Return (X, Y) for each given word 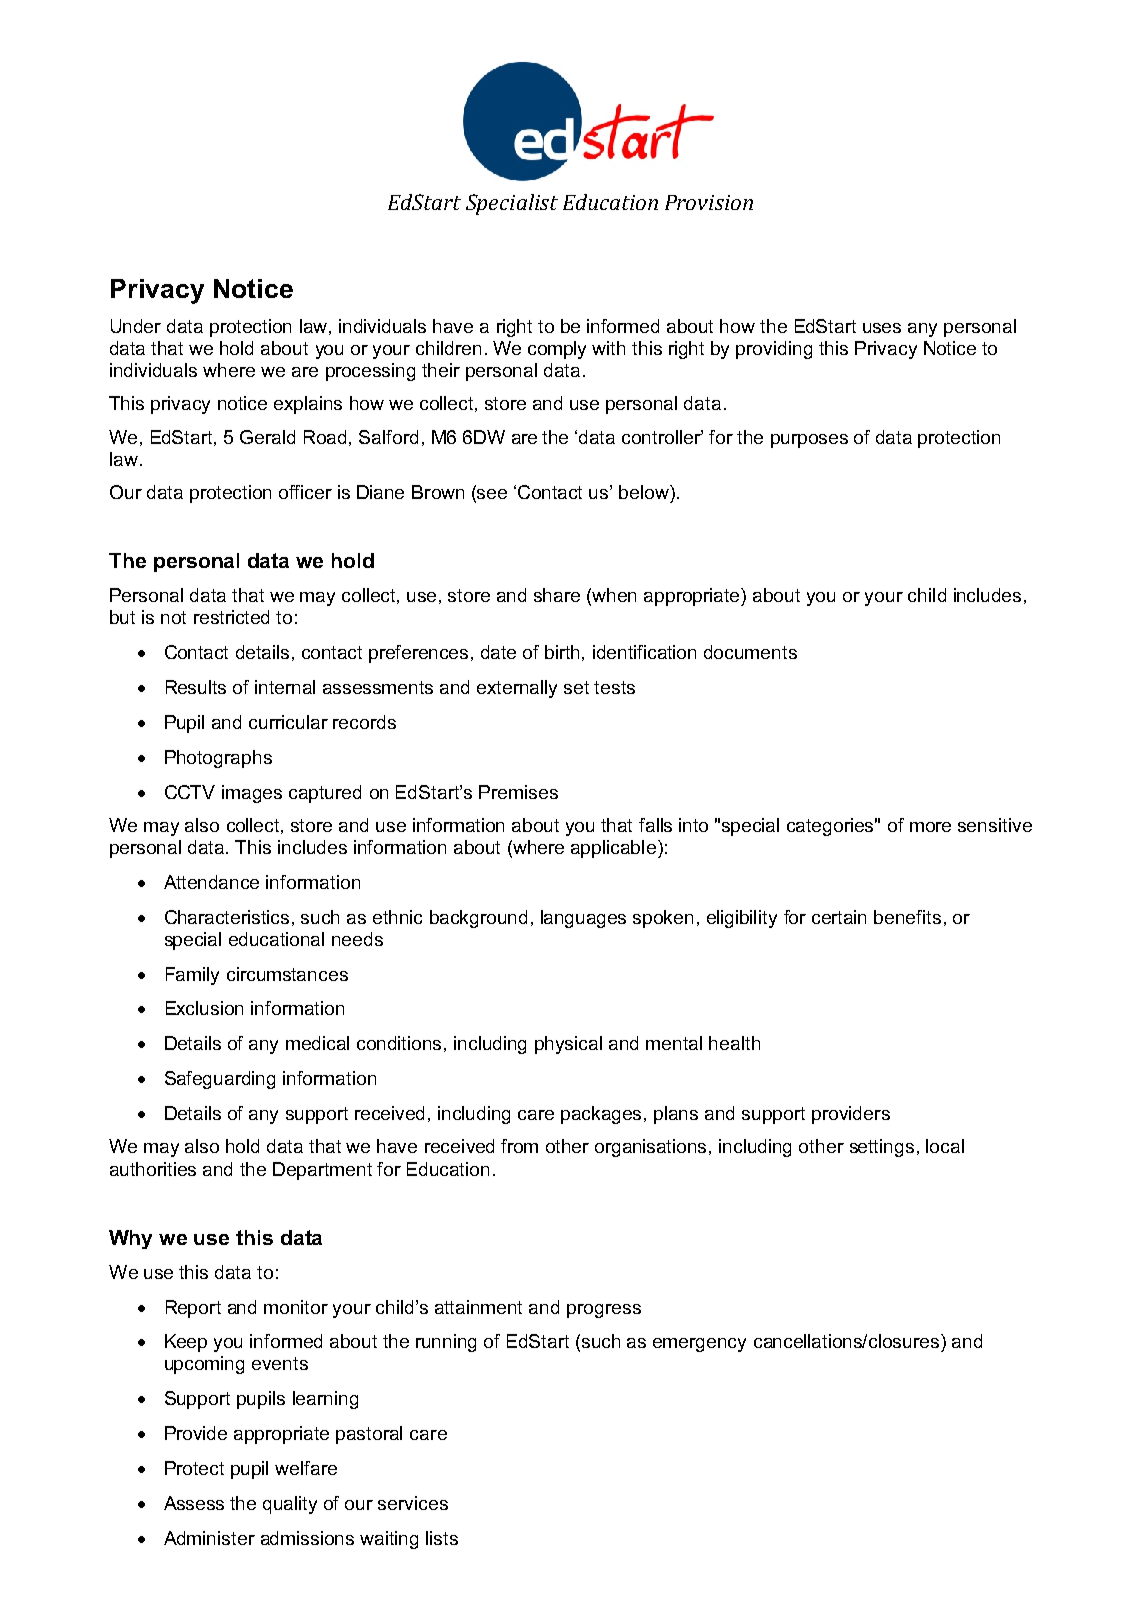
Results (196, 687)
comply (557, 350)
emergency (699, 1345)
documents (750, 652)
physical (568, 1045)
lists (442, 1538)
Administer (209, 1538)
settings (882, 1148)
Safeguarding (220, 1080)
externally (517, 689)
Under (136, 326)
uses (882, 328)
